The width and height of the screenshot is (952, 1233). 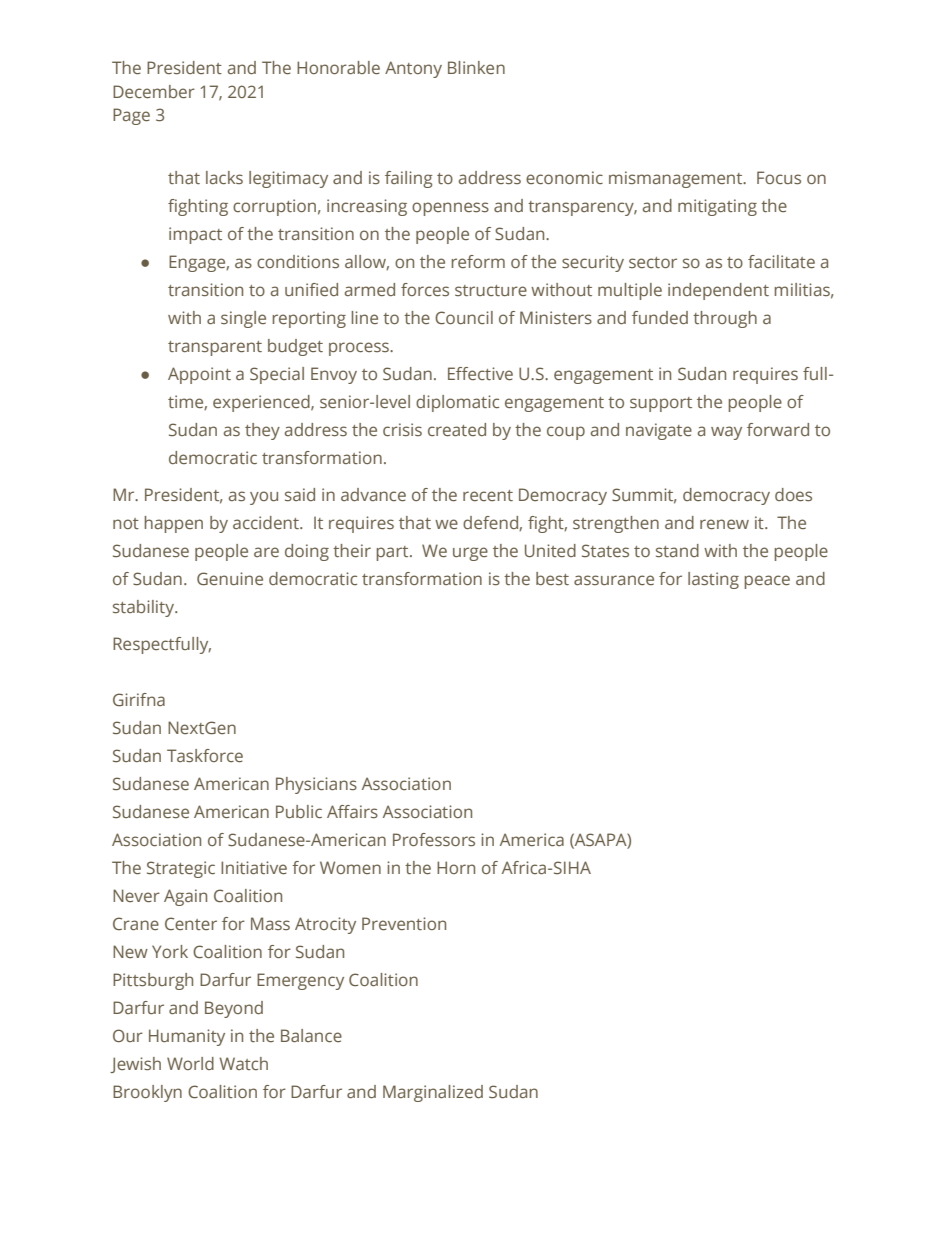 I want to click on mismanagement, so click(x=677, y=179).
